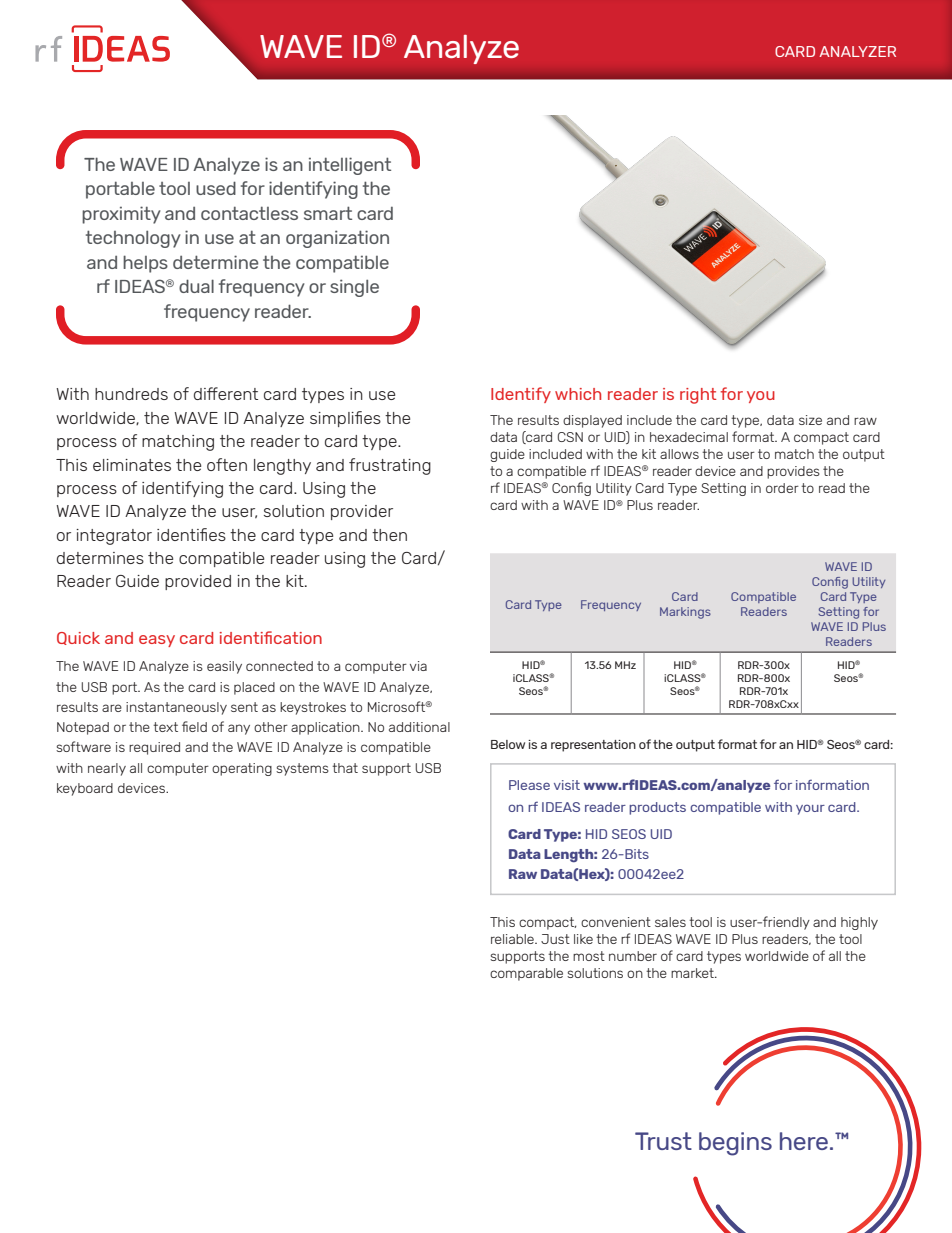 Image resolution: width=952 pixels, height=1233 pixels. What do you see at coordinates (513, 939) in the screenshot?
I see `reliable` at bounding box center [513, 939].
